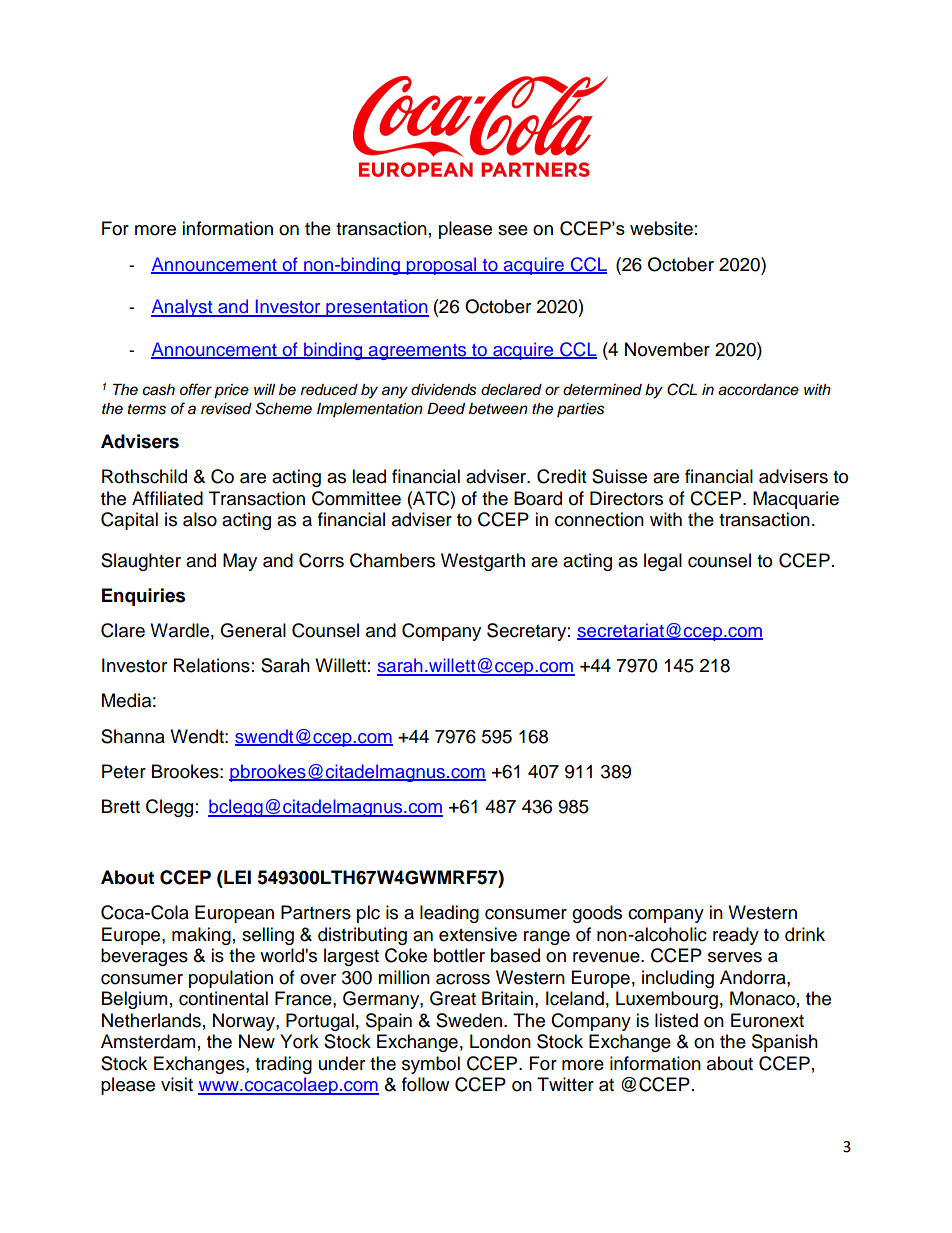 Image resolution: width=952 pixels, height=1233 pixels. Describe the element at coordinates (183, 308) in the screenshot. I see `Analyst` at that location.
